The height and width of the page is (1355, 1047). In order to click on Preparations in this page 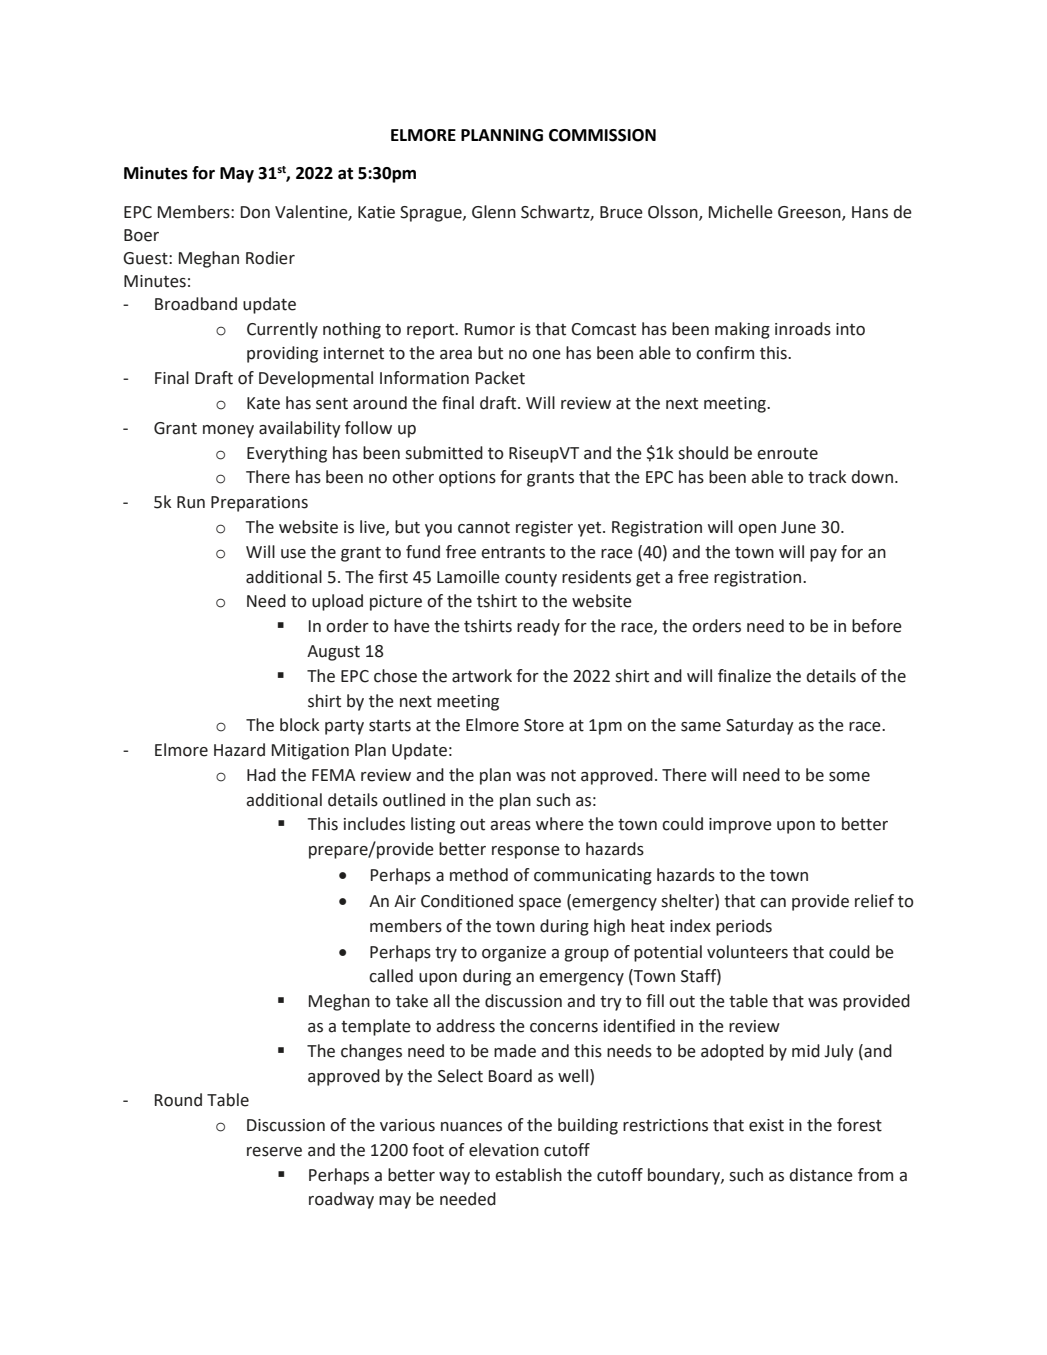, I will do `click(259, 504)`.
